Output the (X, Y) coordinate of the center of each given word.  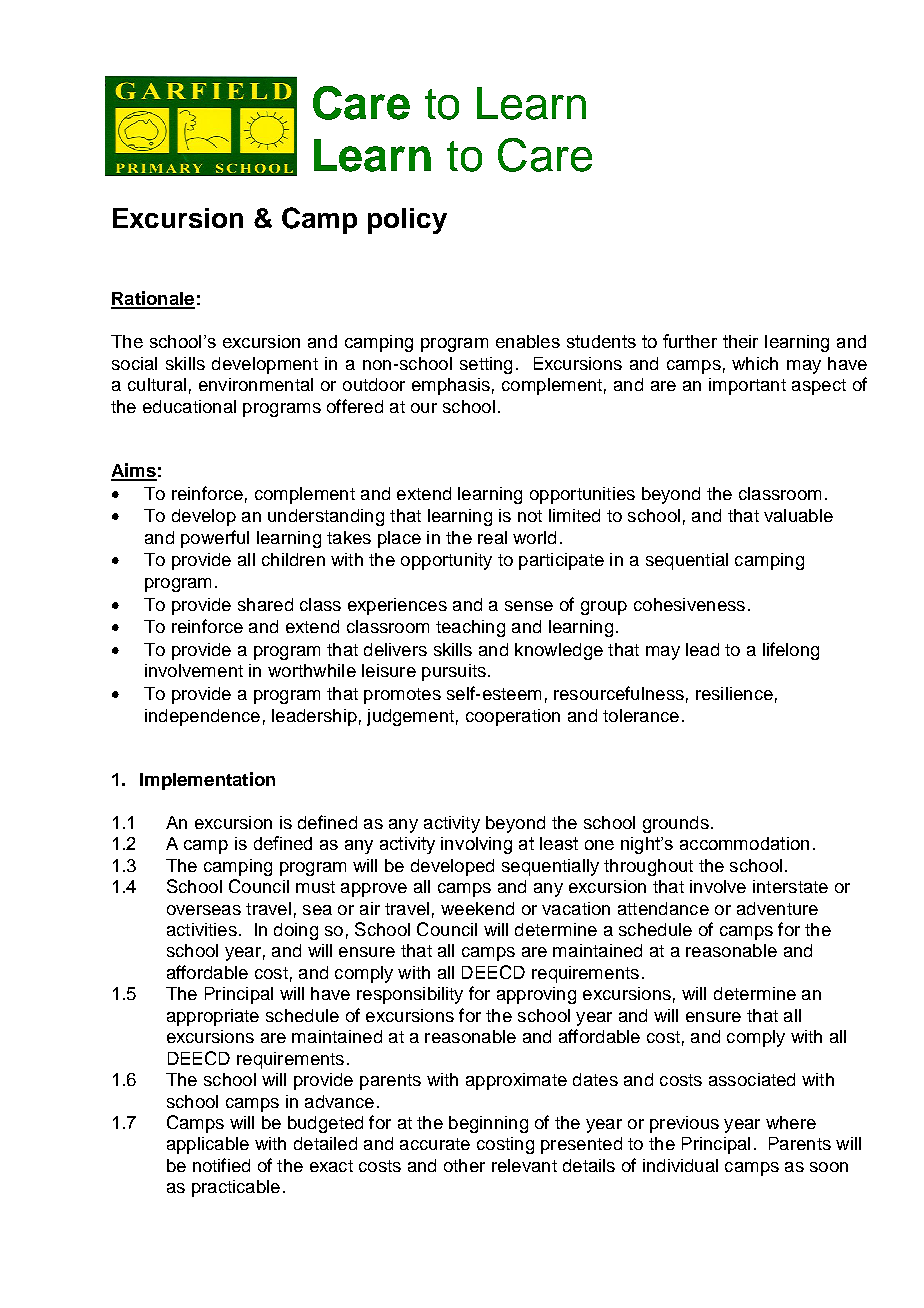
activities (202, 929)
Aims (134, 471)
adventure (777, 908)
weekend (477, 908)
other (464, 1165)
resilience (734, 693)
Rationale (153, 299)
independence (202, 717)
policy (407, 221)
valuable (798, 515)
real (492, 537)
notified (221, 1165)
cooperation (513, 717)
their (740, 341)
